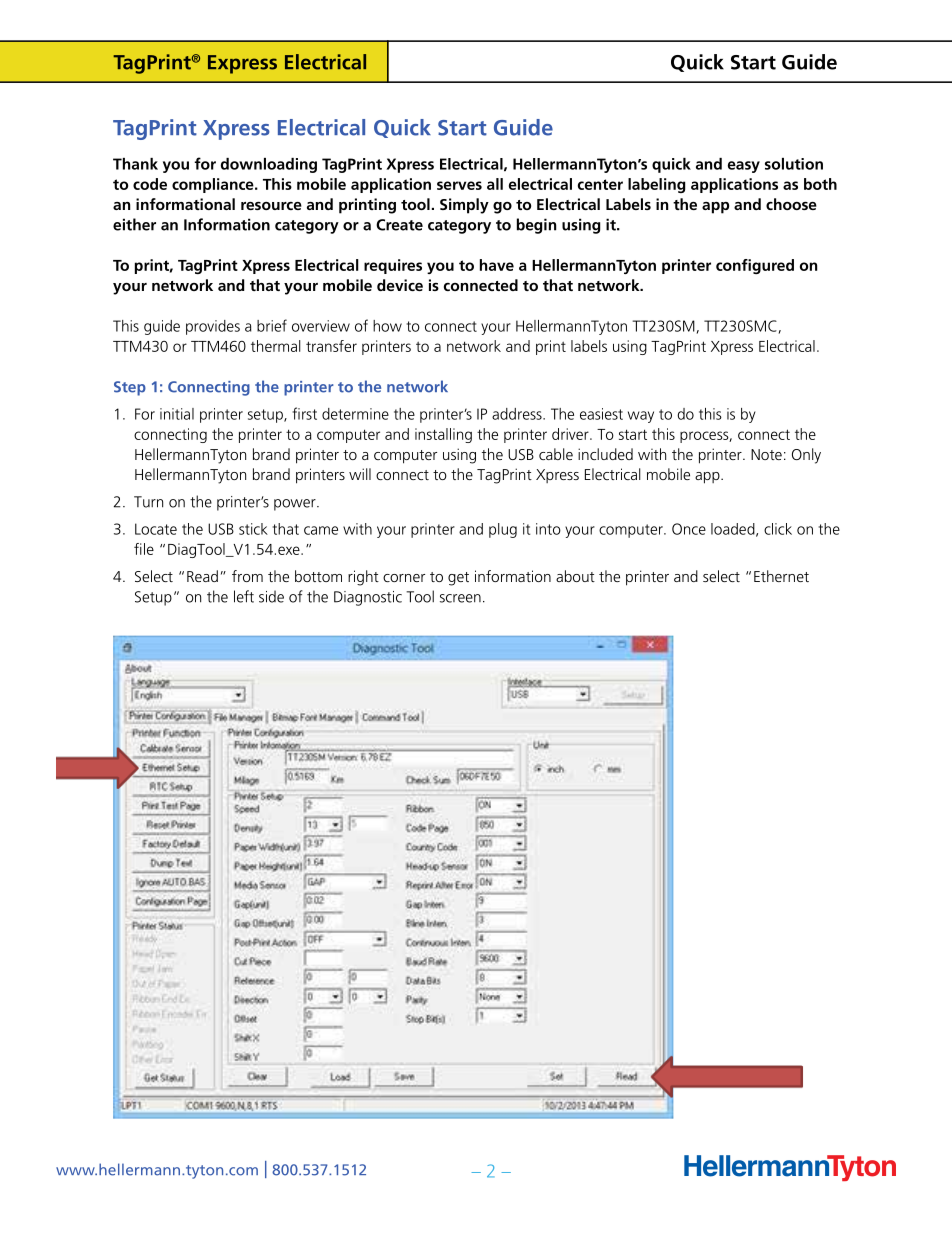  What do you see at coordinates (213, 327) in the screenshot?
I see `provides` at bounding box center [213, 327].
